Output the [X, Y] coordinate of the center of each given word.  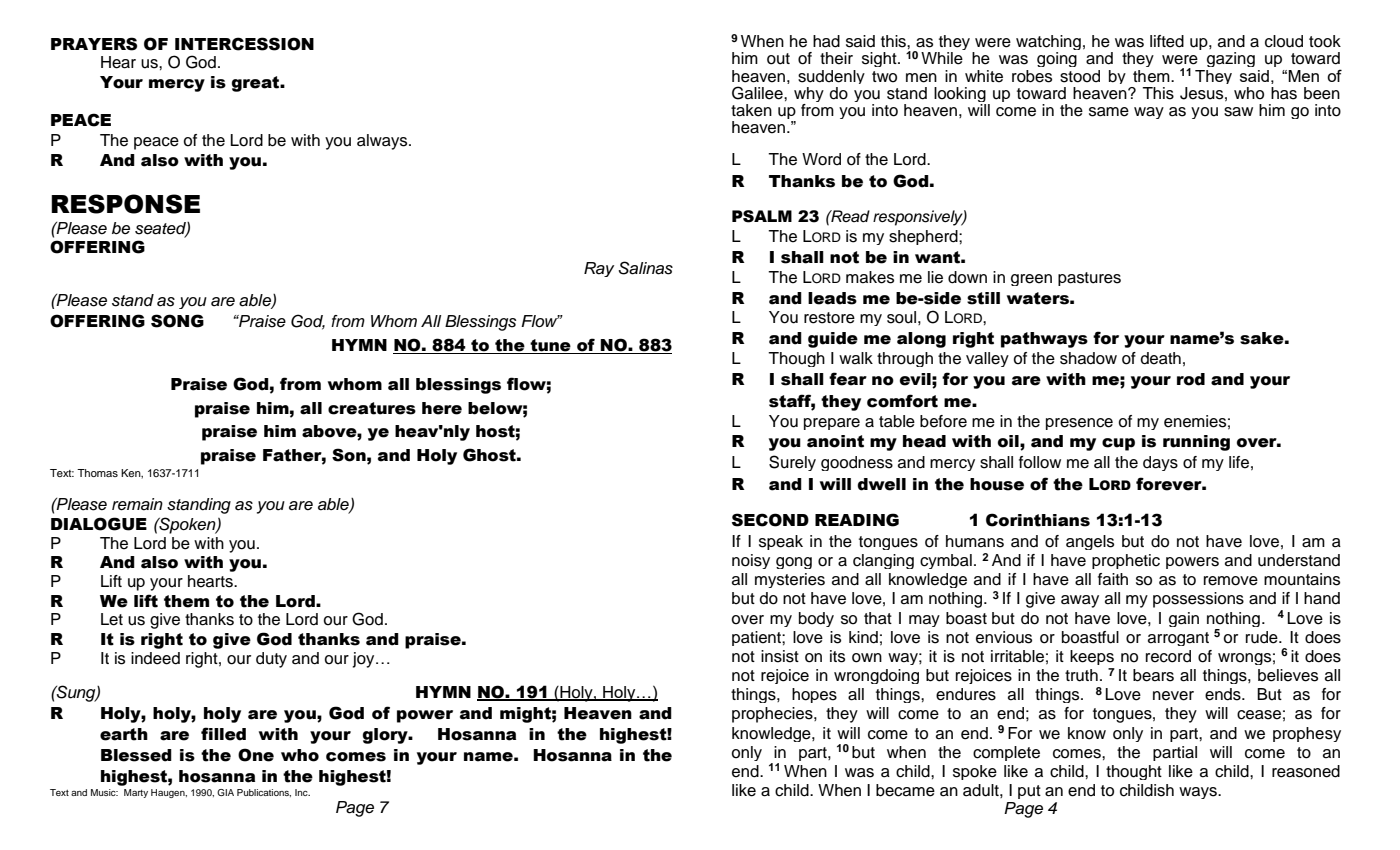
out [778, 59]
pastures [1089, 279]
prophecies [773, 715]
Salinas [645, 268]
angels [1090, 542]
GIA [225, 792]
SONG [177, 321]
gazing [1231, 59]
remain [137, 504]
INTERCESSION [244, 44]
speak [781, 542]
